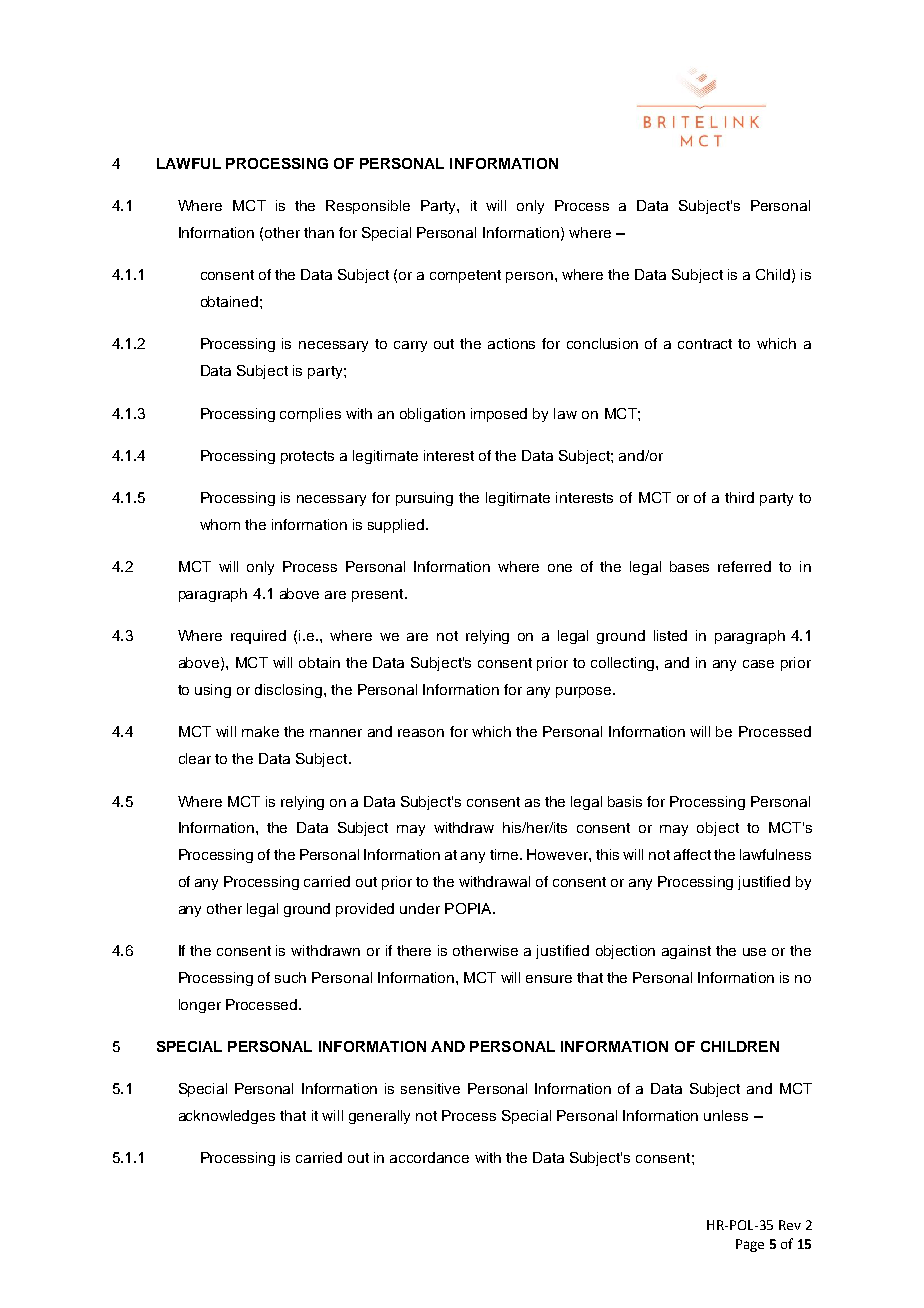 The width and height of the screenshot is (924, 1308). Describe the element at coordinates (560, 568) in the screenshot. I see `one` at that location.
